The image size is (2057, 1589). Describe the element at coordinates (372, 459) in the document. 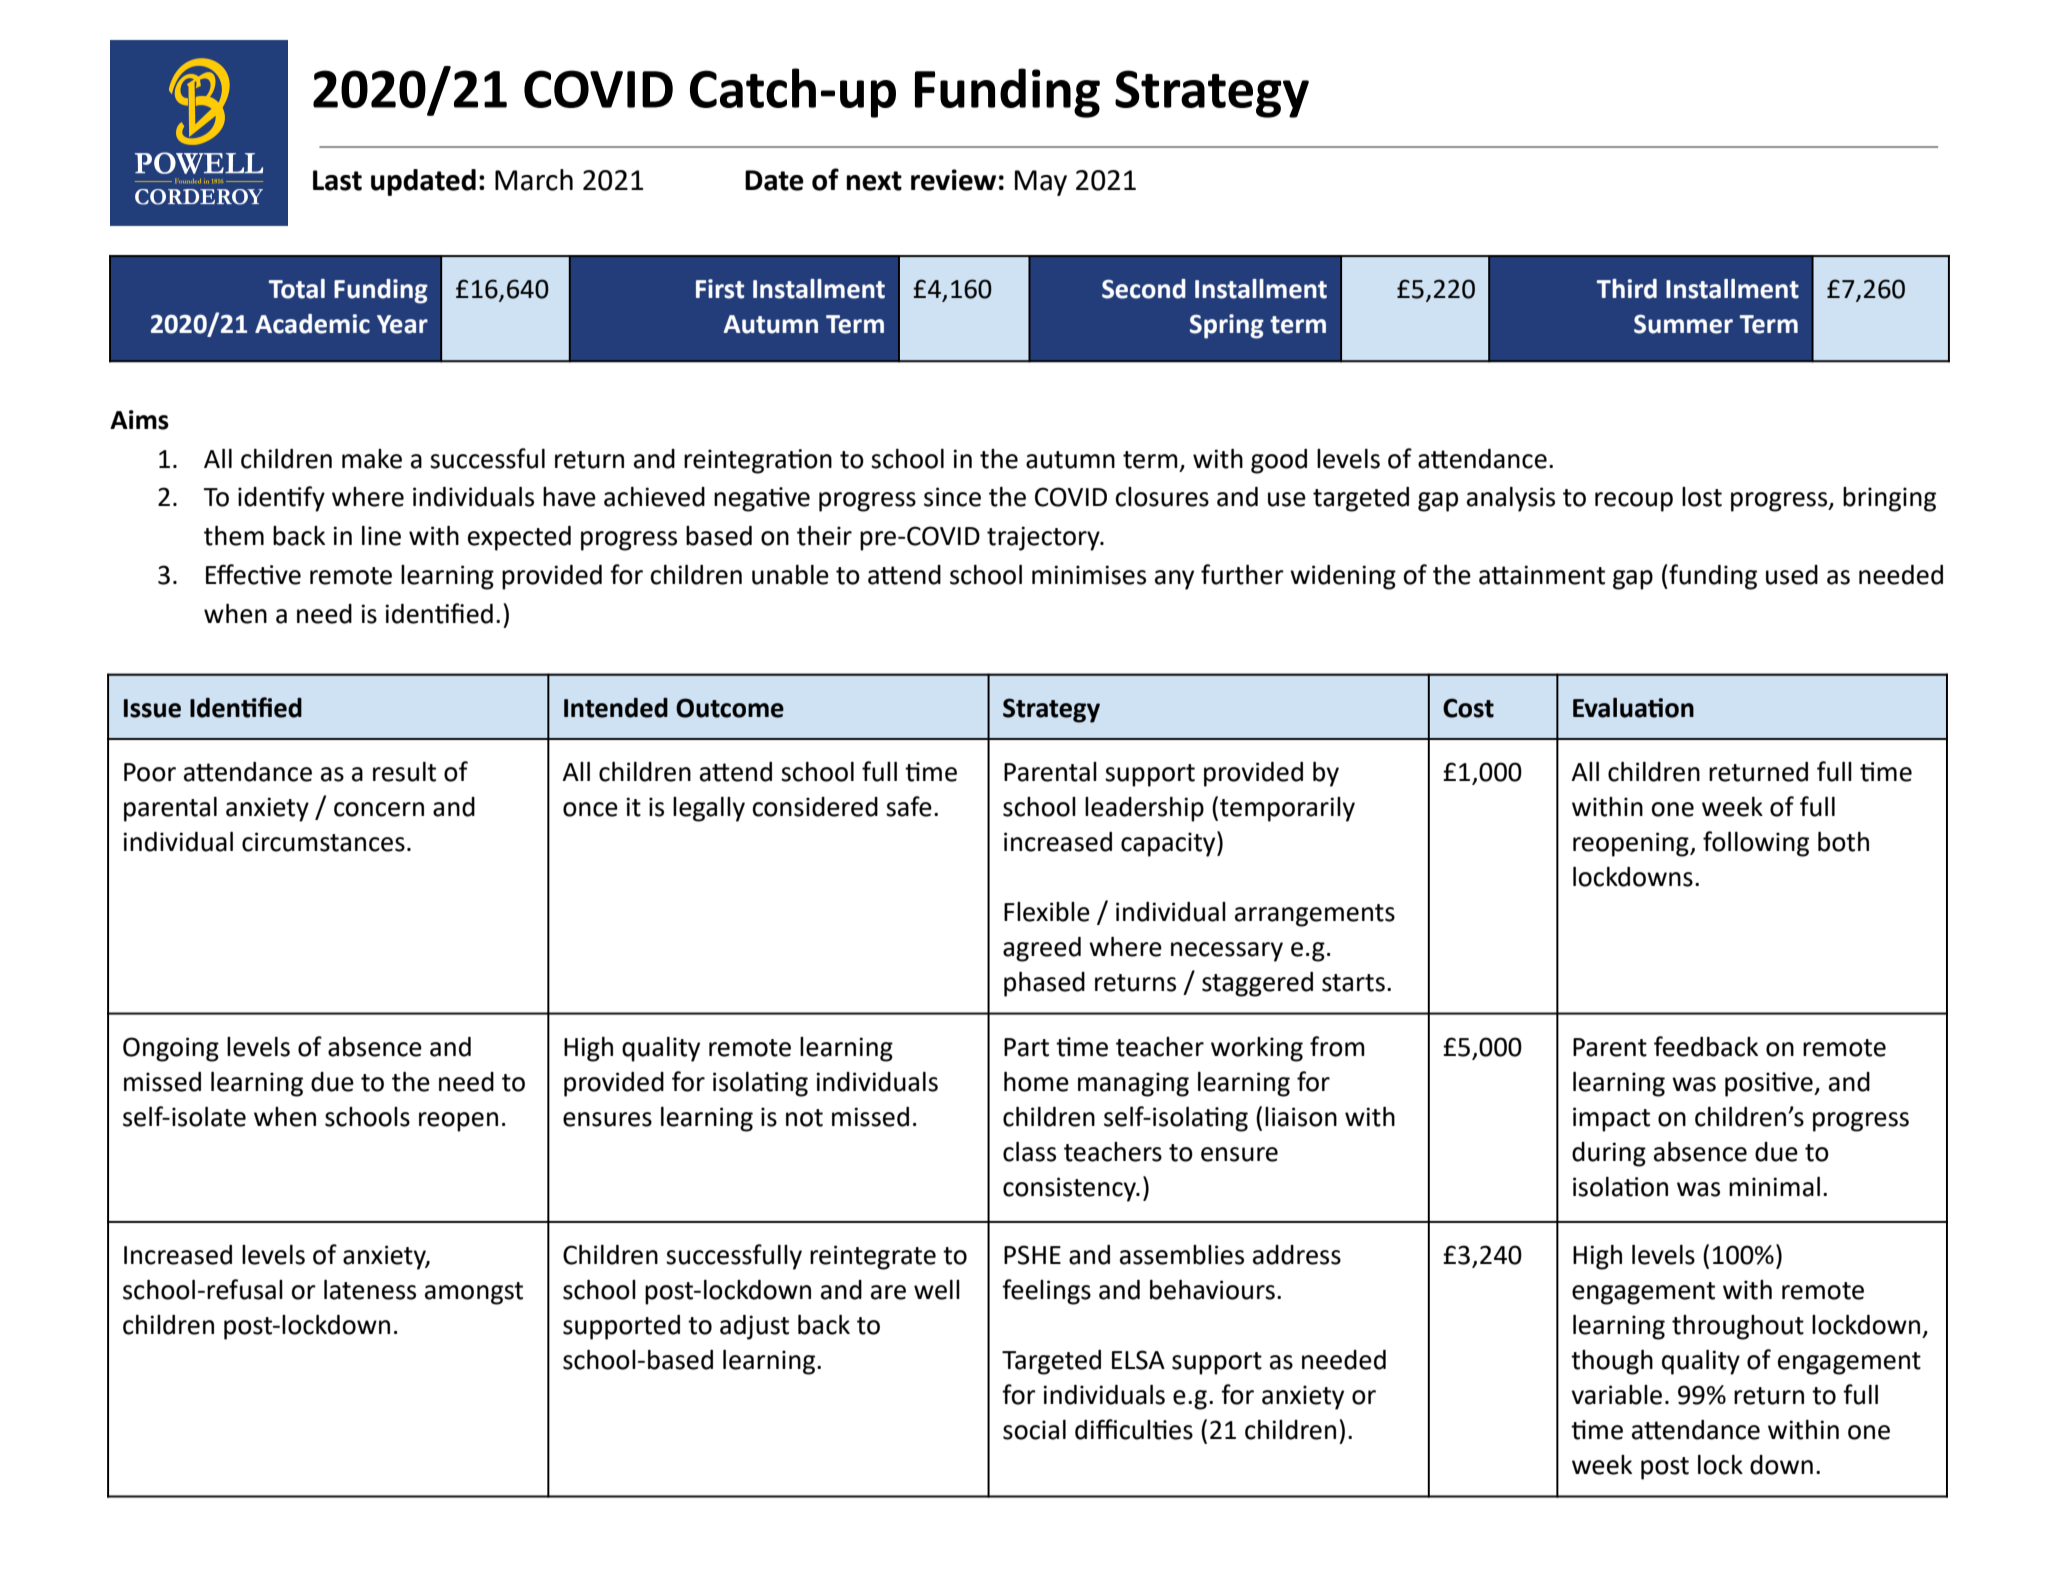

I see `make` at that location.
